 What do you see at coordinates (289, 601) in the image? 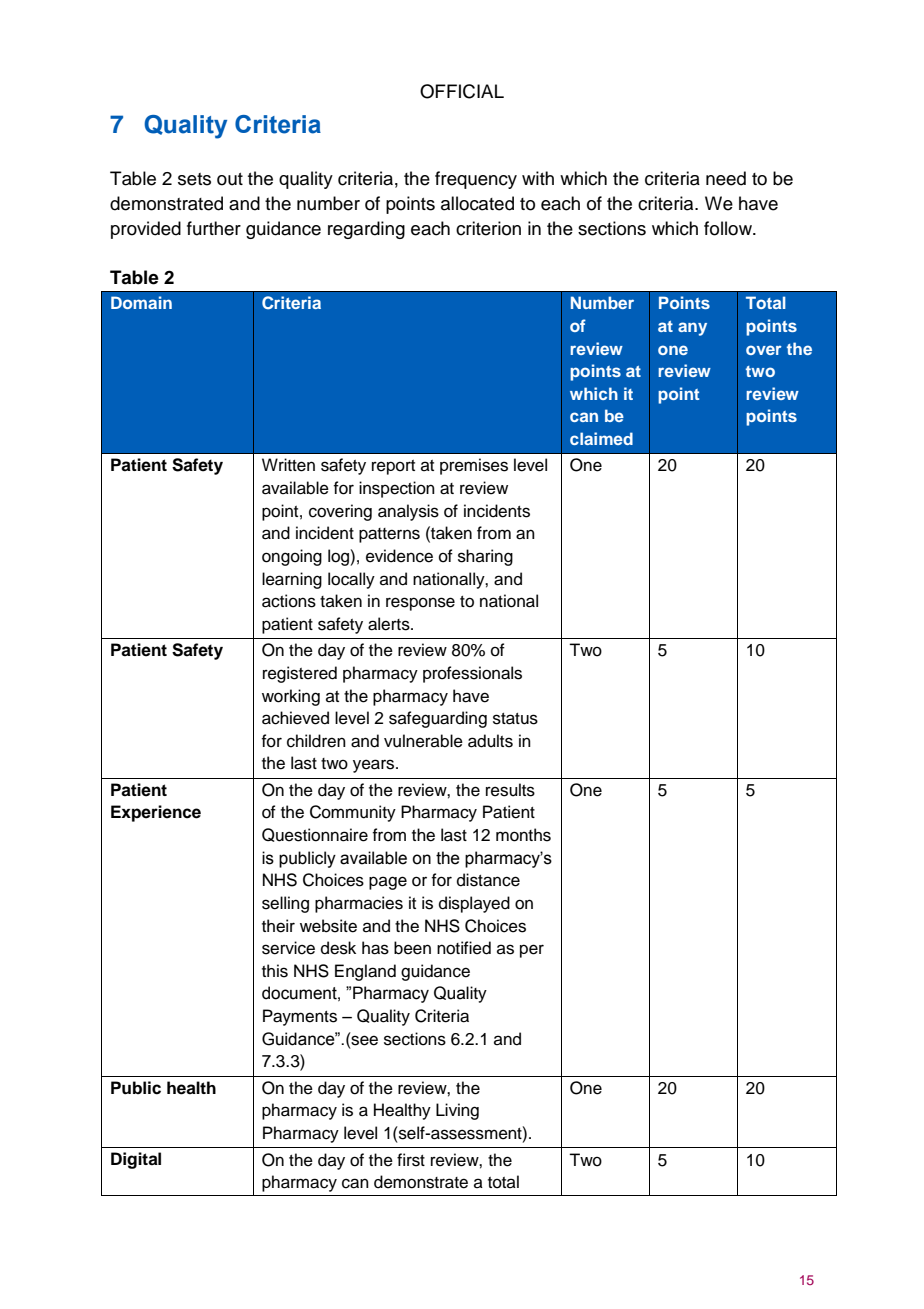
I see `actions` at bounding box center [289, 601].
